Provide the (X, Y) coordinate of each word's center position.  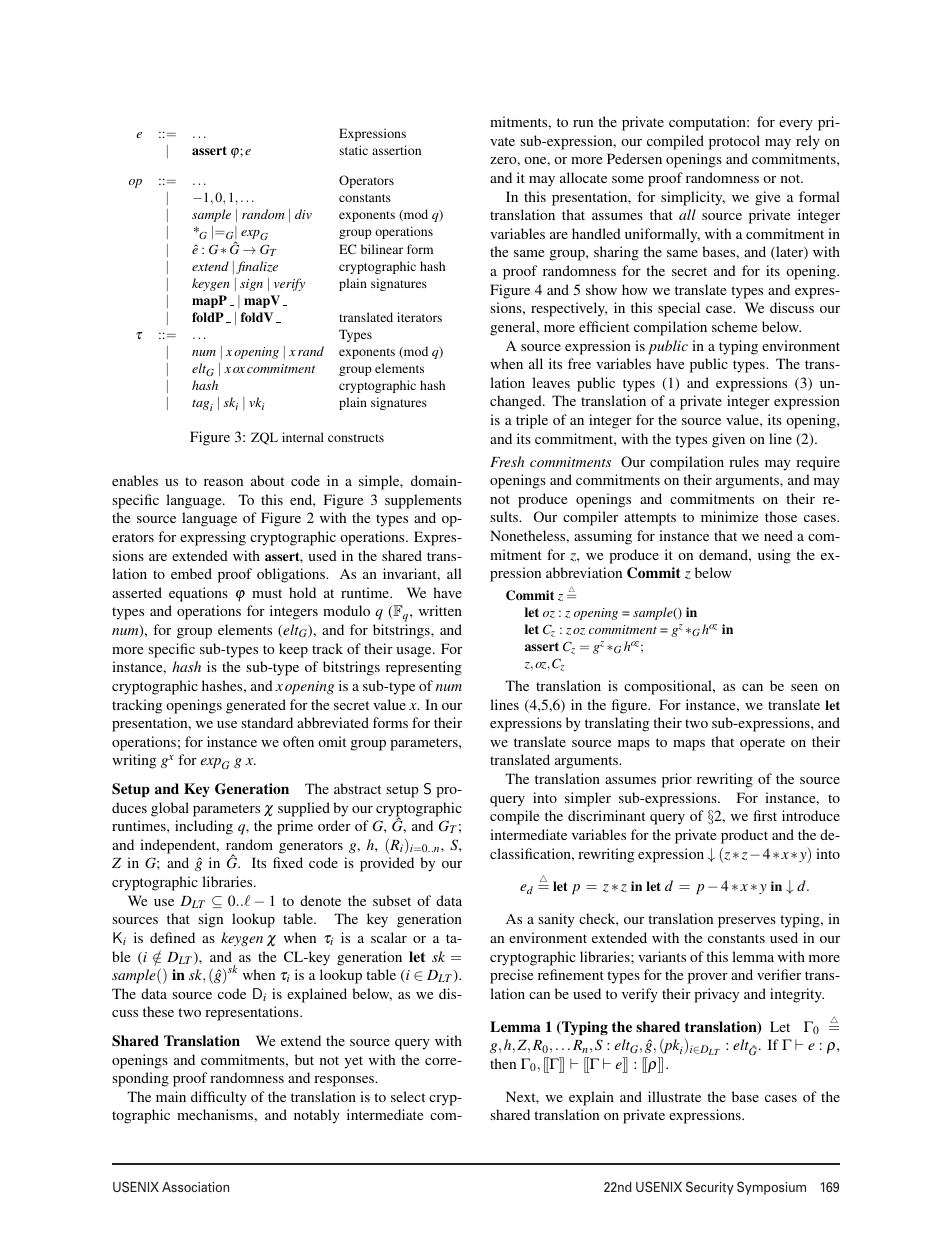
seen (804, 687)
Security (710, 1188)
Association (195, 1187)
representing (424, 668)
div (303, 214)
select (408, 1096)
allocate (583, 177)
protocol (734, 142)
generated (256, 706)
